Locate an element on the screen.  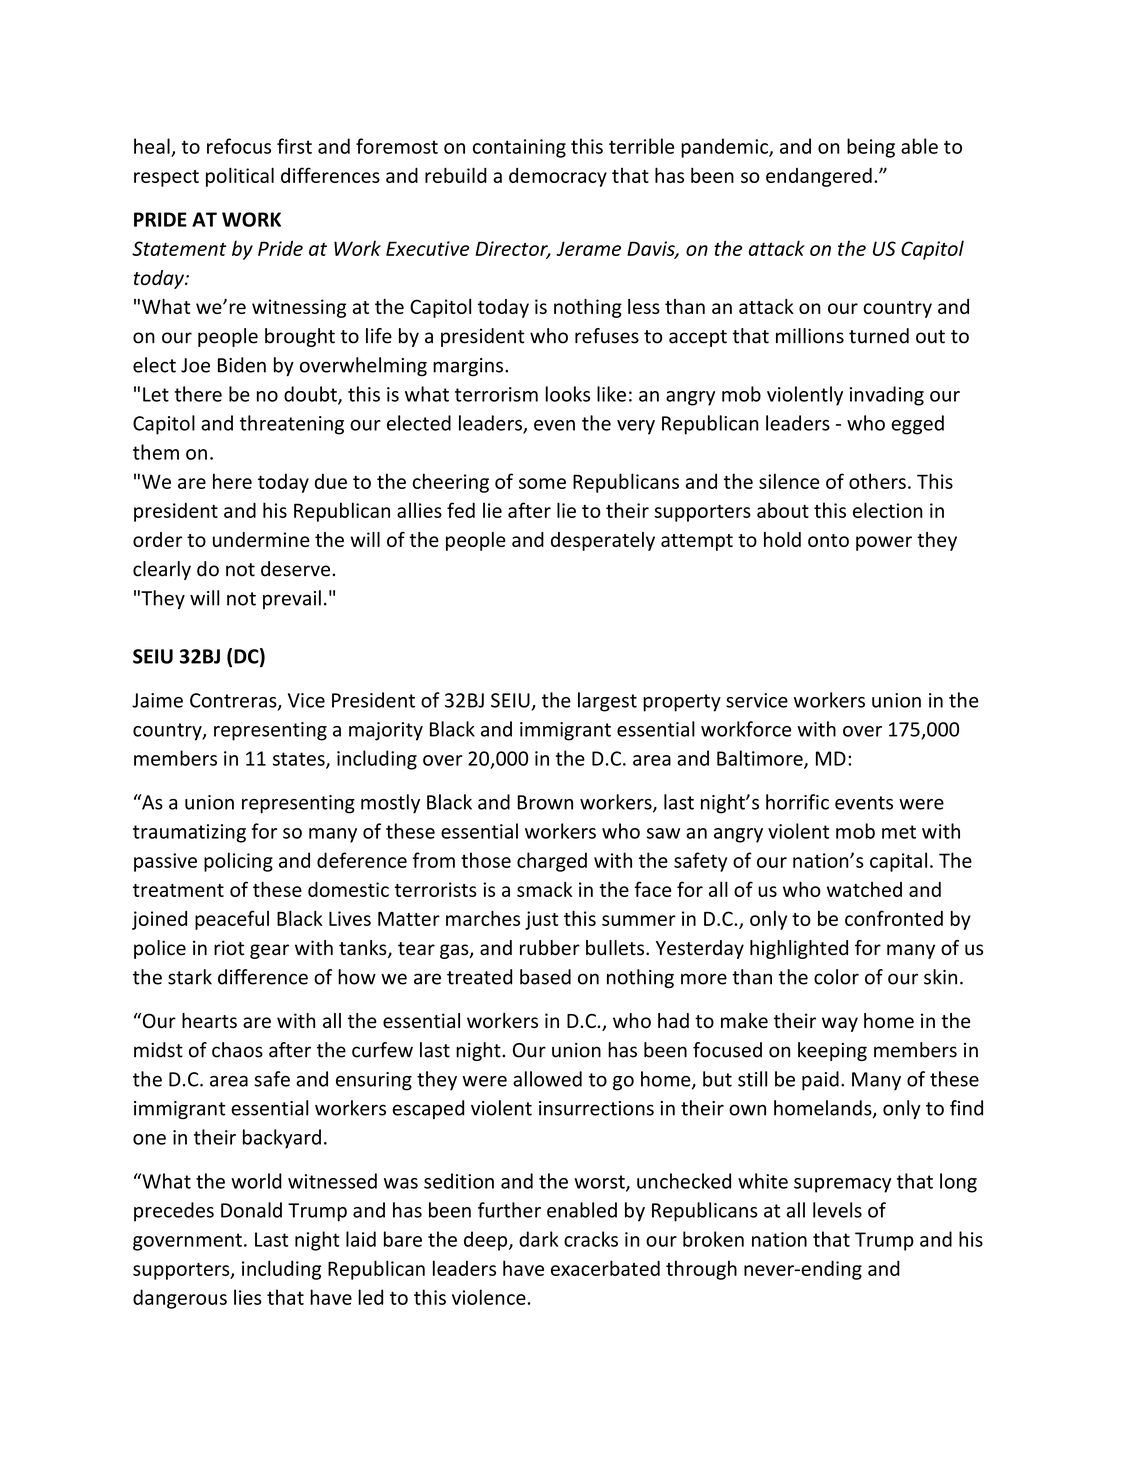
watched is located at coordinates (864, 889).
